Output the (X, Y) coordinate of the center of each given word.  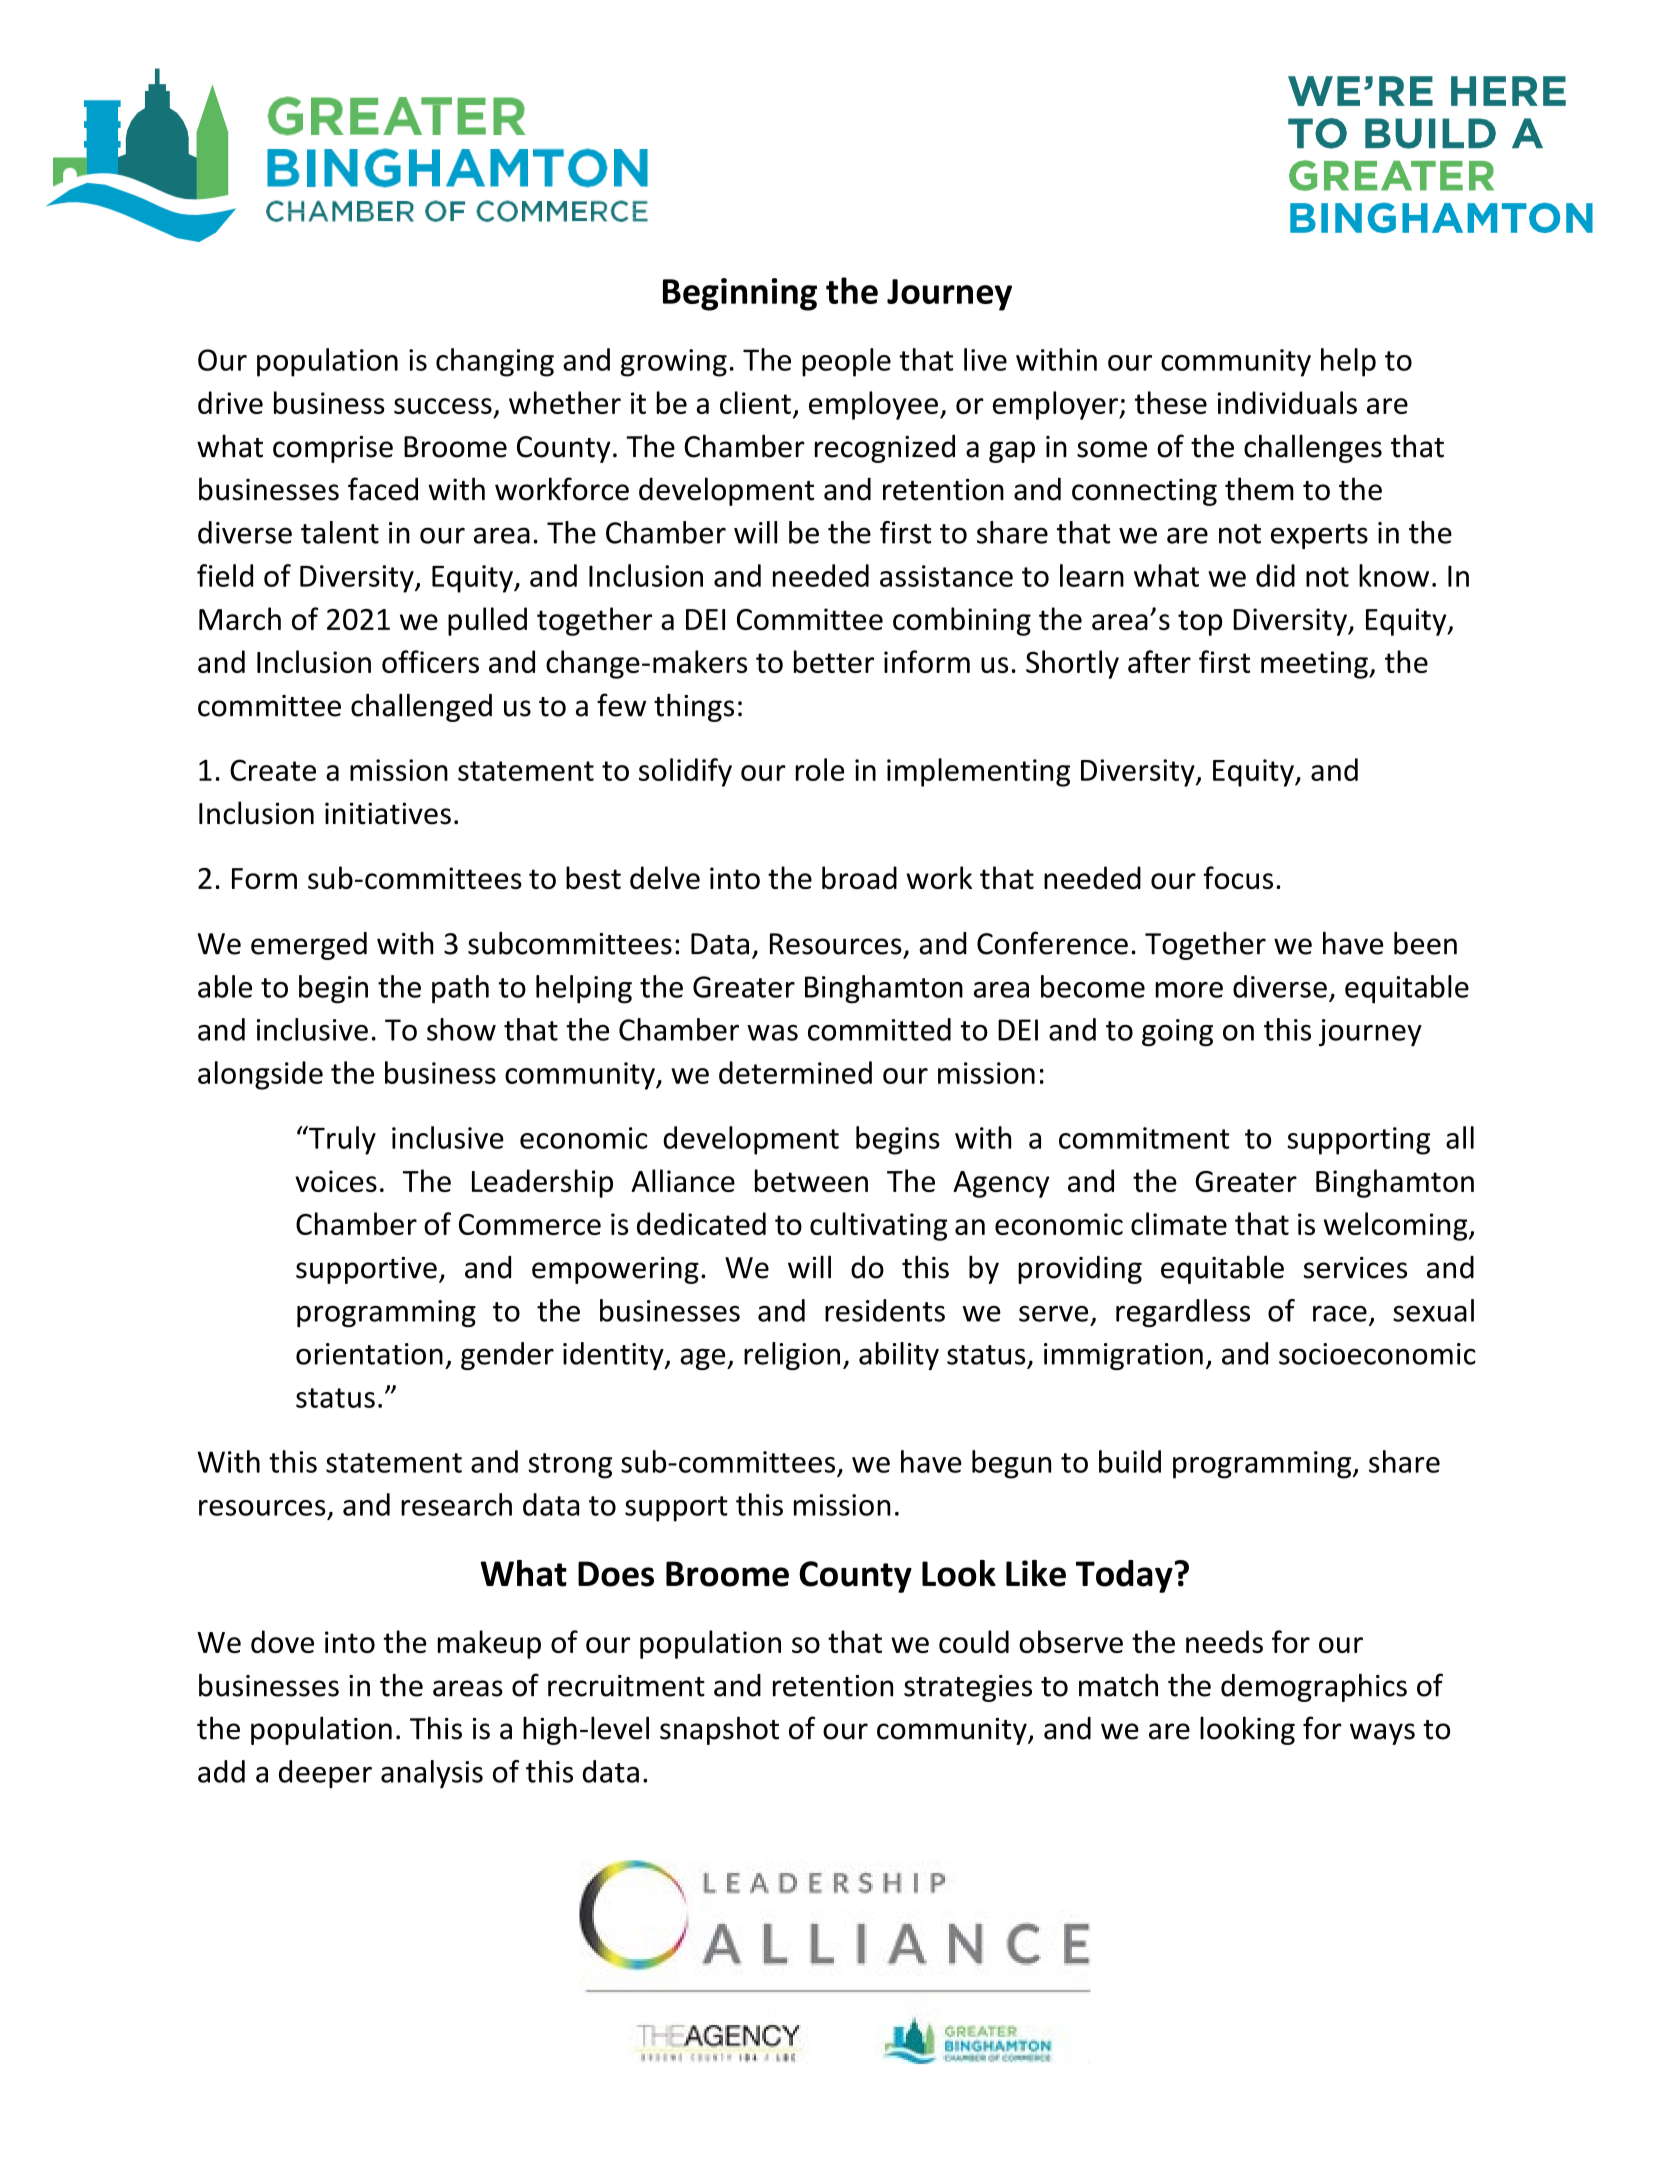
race (1340, 1314)
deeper (325, 1774)
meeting (1315, 665)
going (1177, 1033)
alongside (260, 1075)
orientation (369, 1354)
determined (795, 1072)
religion (792, 1356)
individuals (1287, 402)
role (820, 769)
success (443, 406)
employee (873, 405)
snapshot (719, 1730)
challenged (421, 707)
